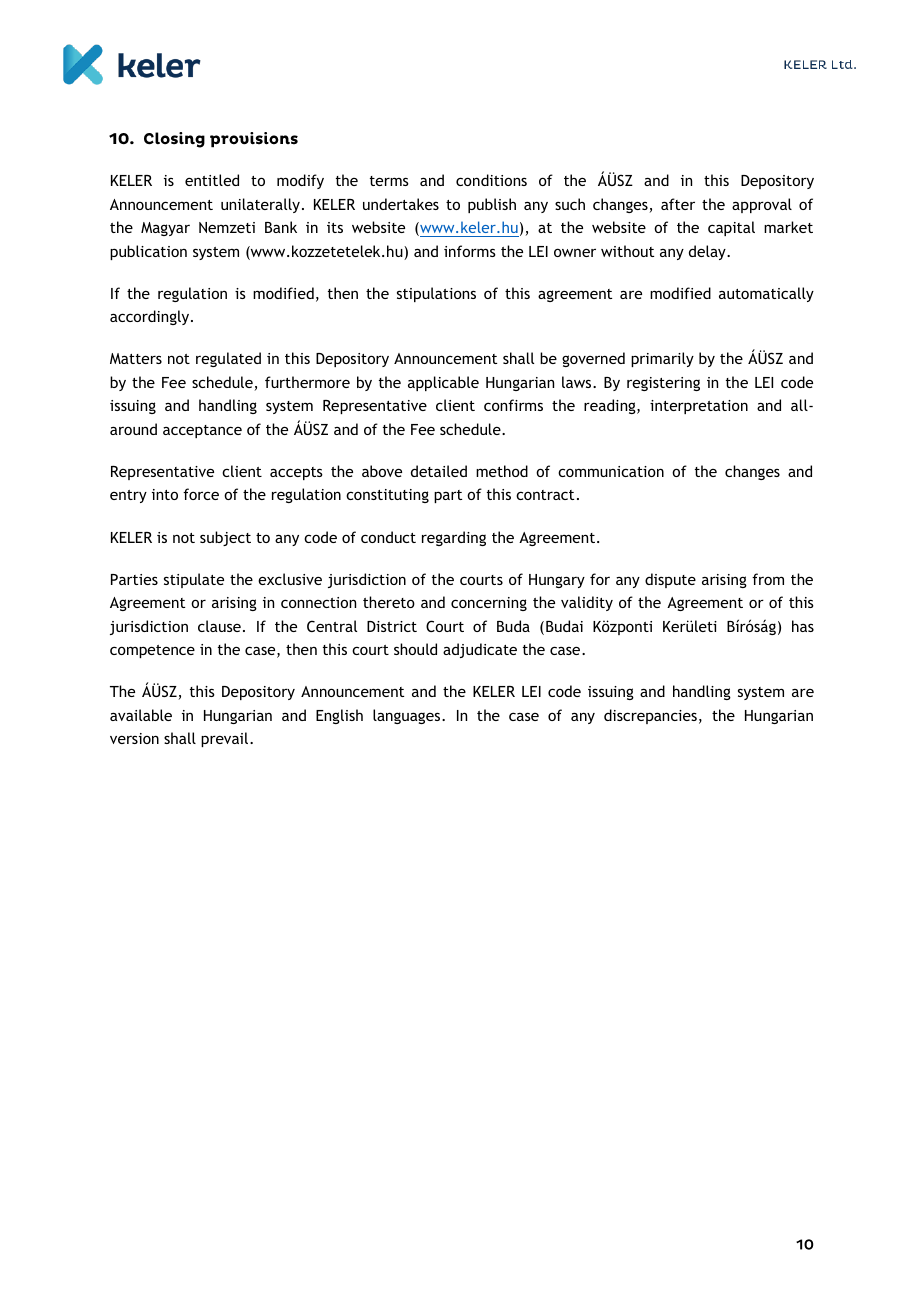 The height and width of the document is (1309, 924). I want to click on furthermore, so click(307, 382).
